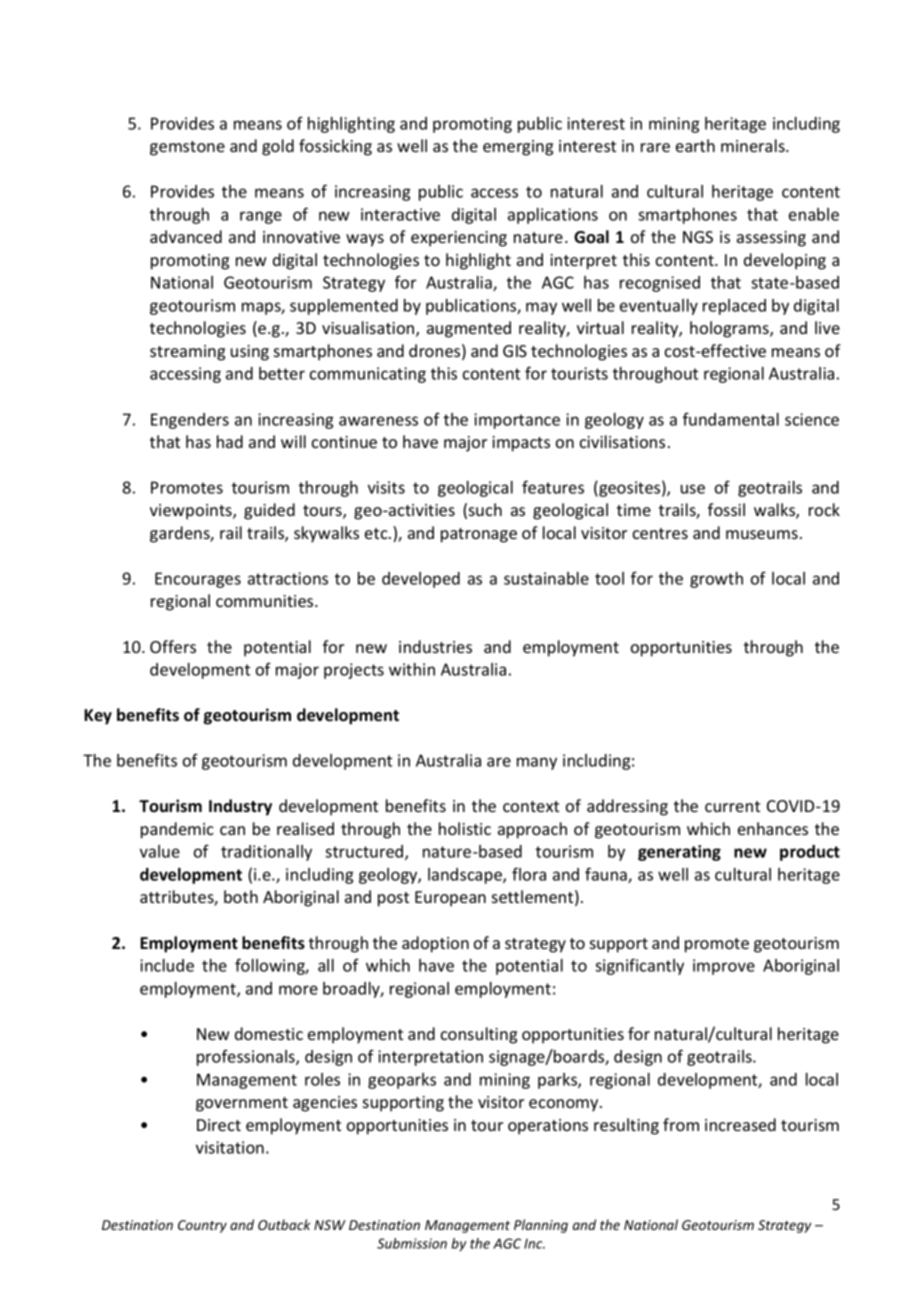 The width and height of the screenshot is (924, 1308). I want to click on patronage, so click(479, 535).
